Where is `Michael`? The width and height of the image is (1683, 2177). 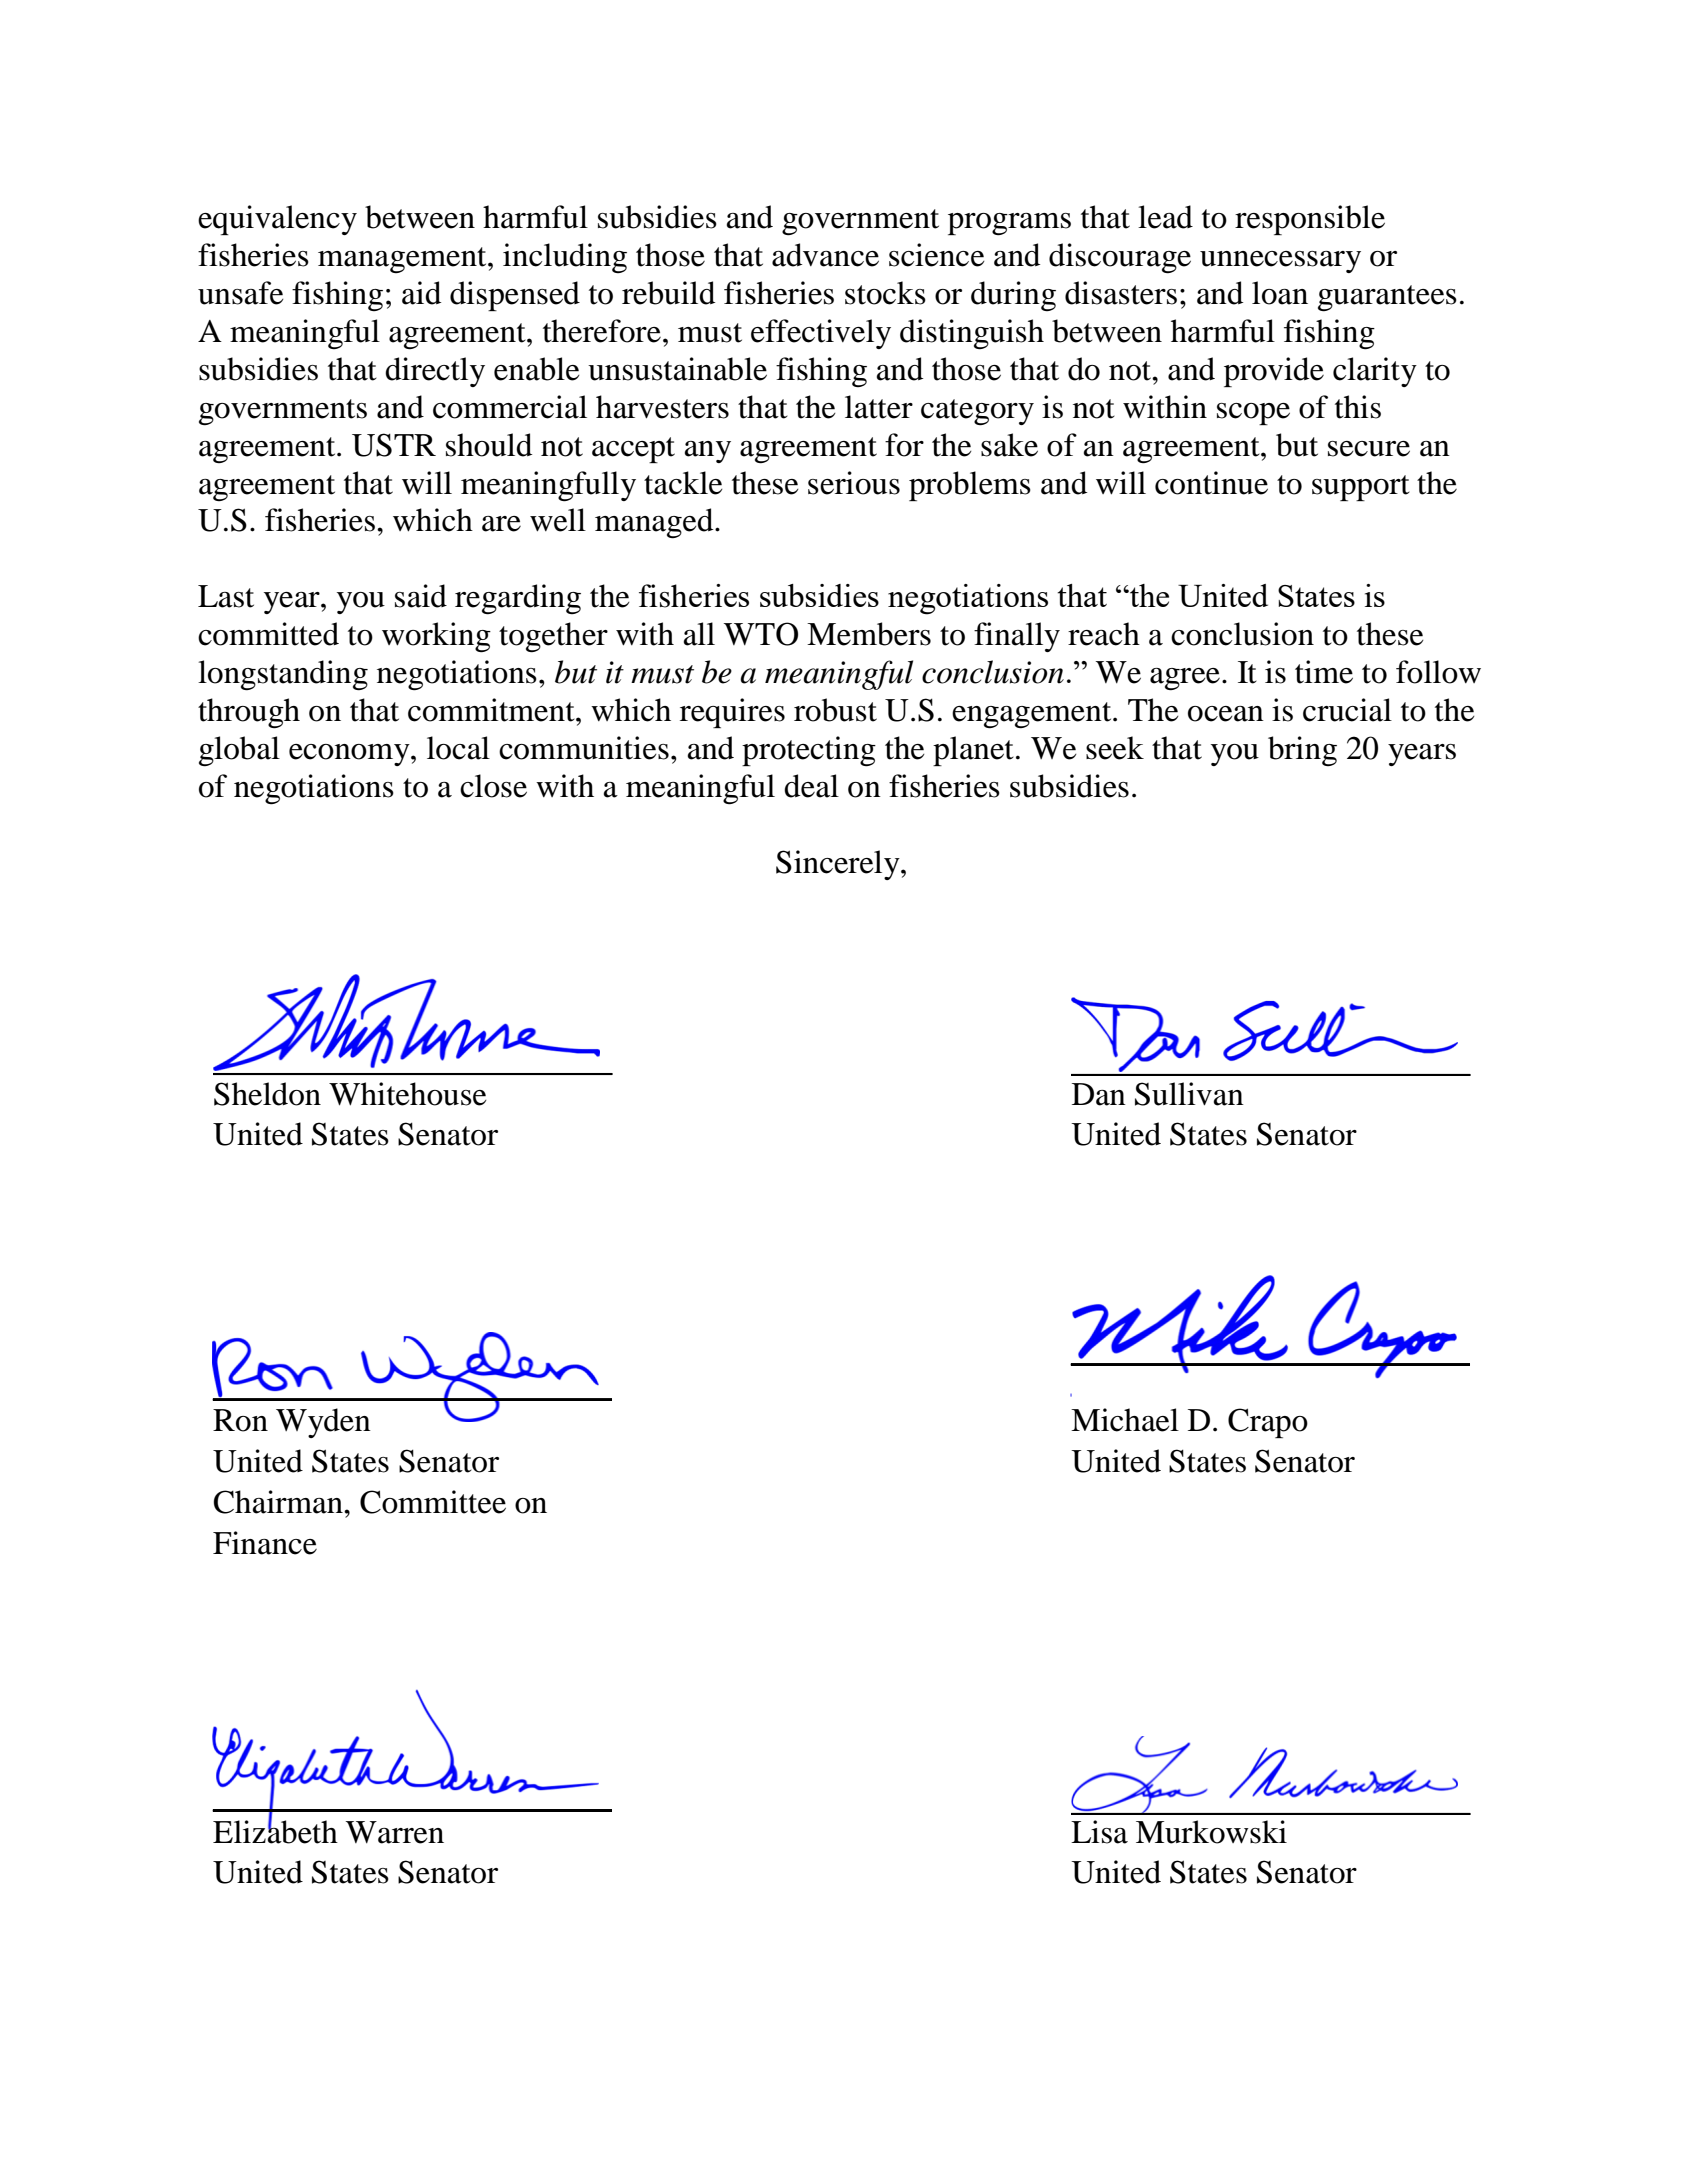 Michael is located at coordinates (1125, 1420).
